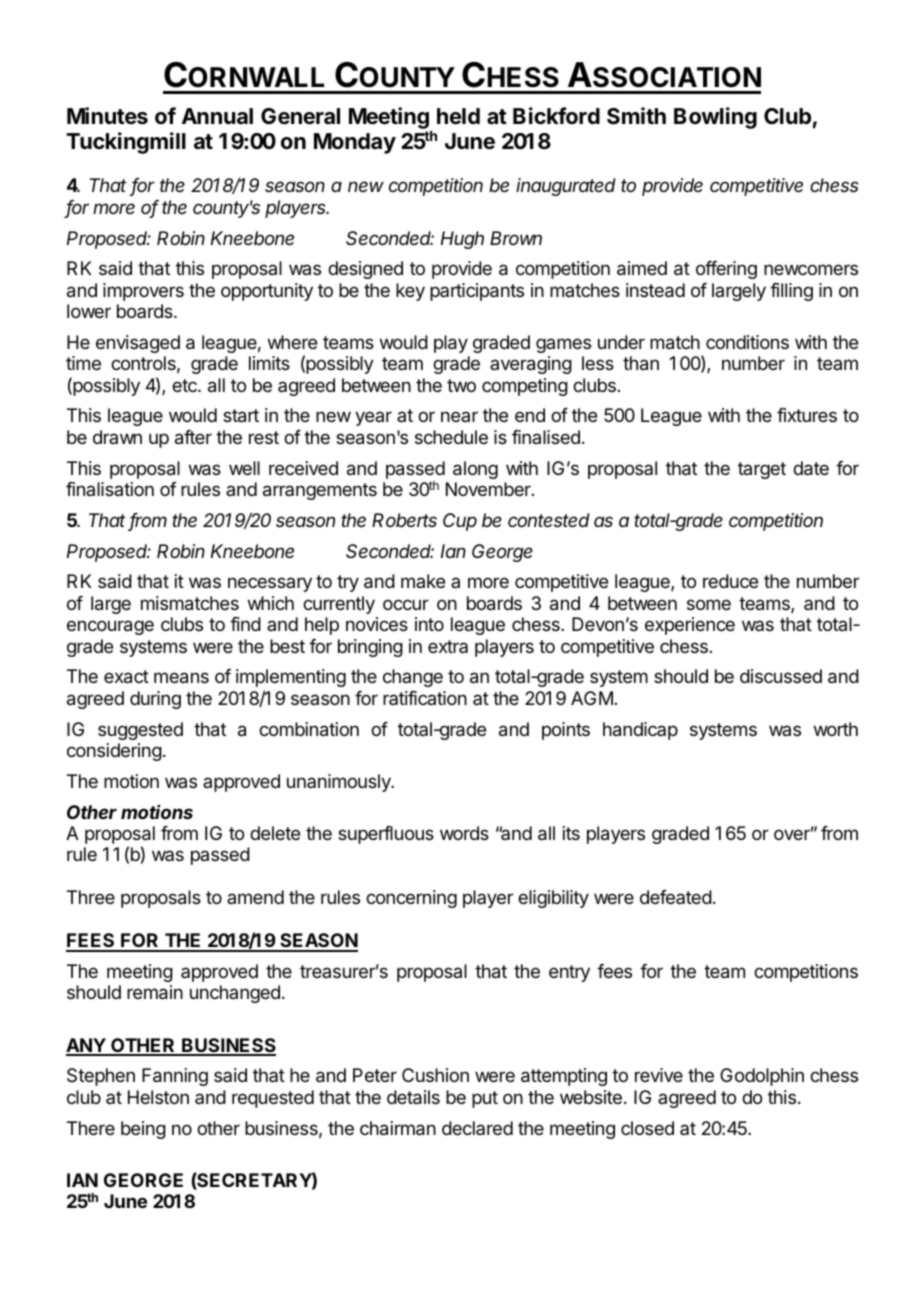 This screenshot has height=1308, width=924. What do you see at coordinates (458, 116) in the screenshot?
I see `held` at bounding box center [458, 116].
